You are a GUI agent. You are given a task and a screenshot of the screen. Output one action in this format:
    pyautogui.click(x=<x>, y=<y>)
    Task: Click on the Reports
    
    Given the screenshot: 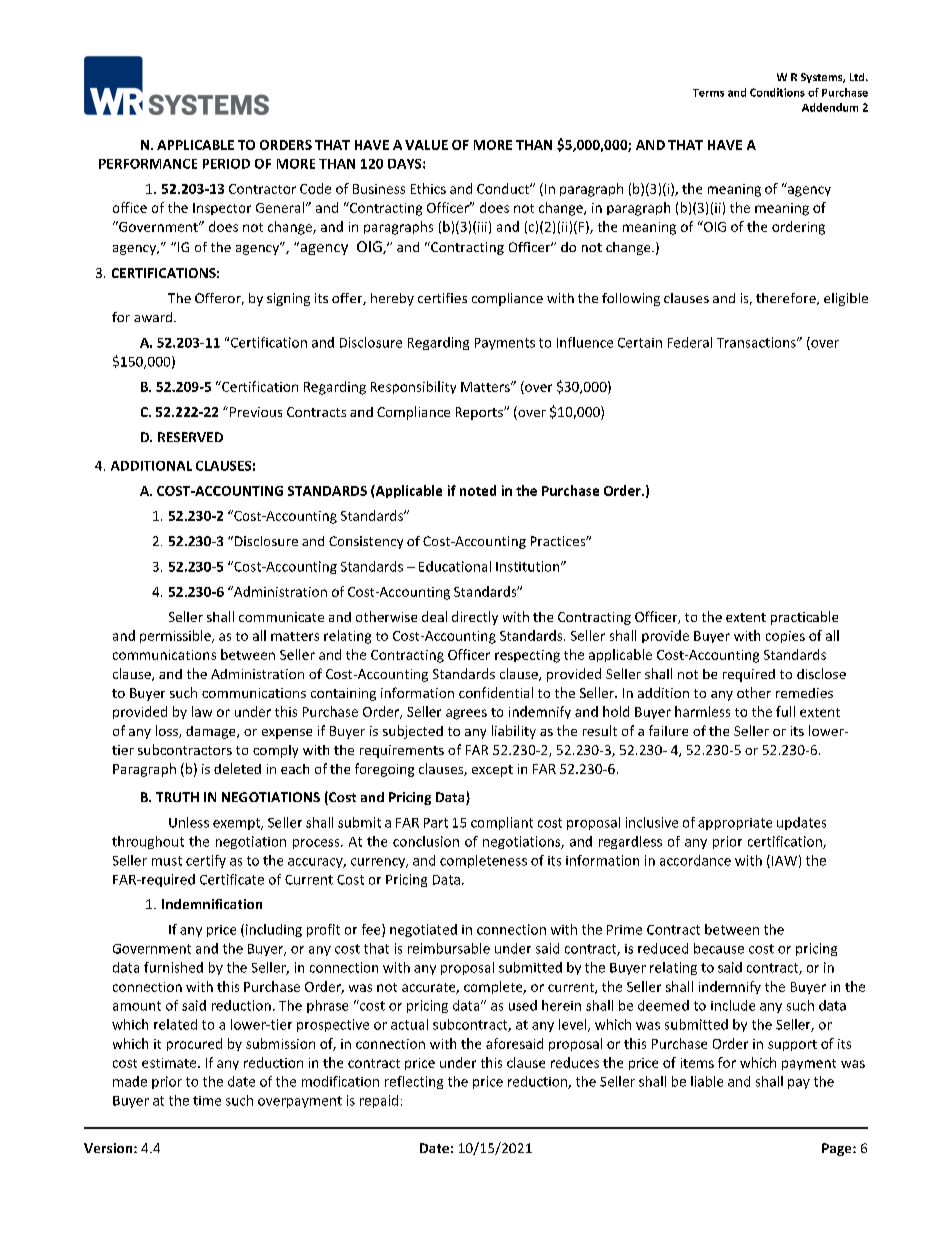 What is the action you would take?
    pyautogui.click(x=480, y=413)
